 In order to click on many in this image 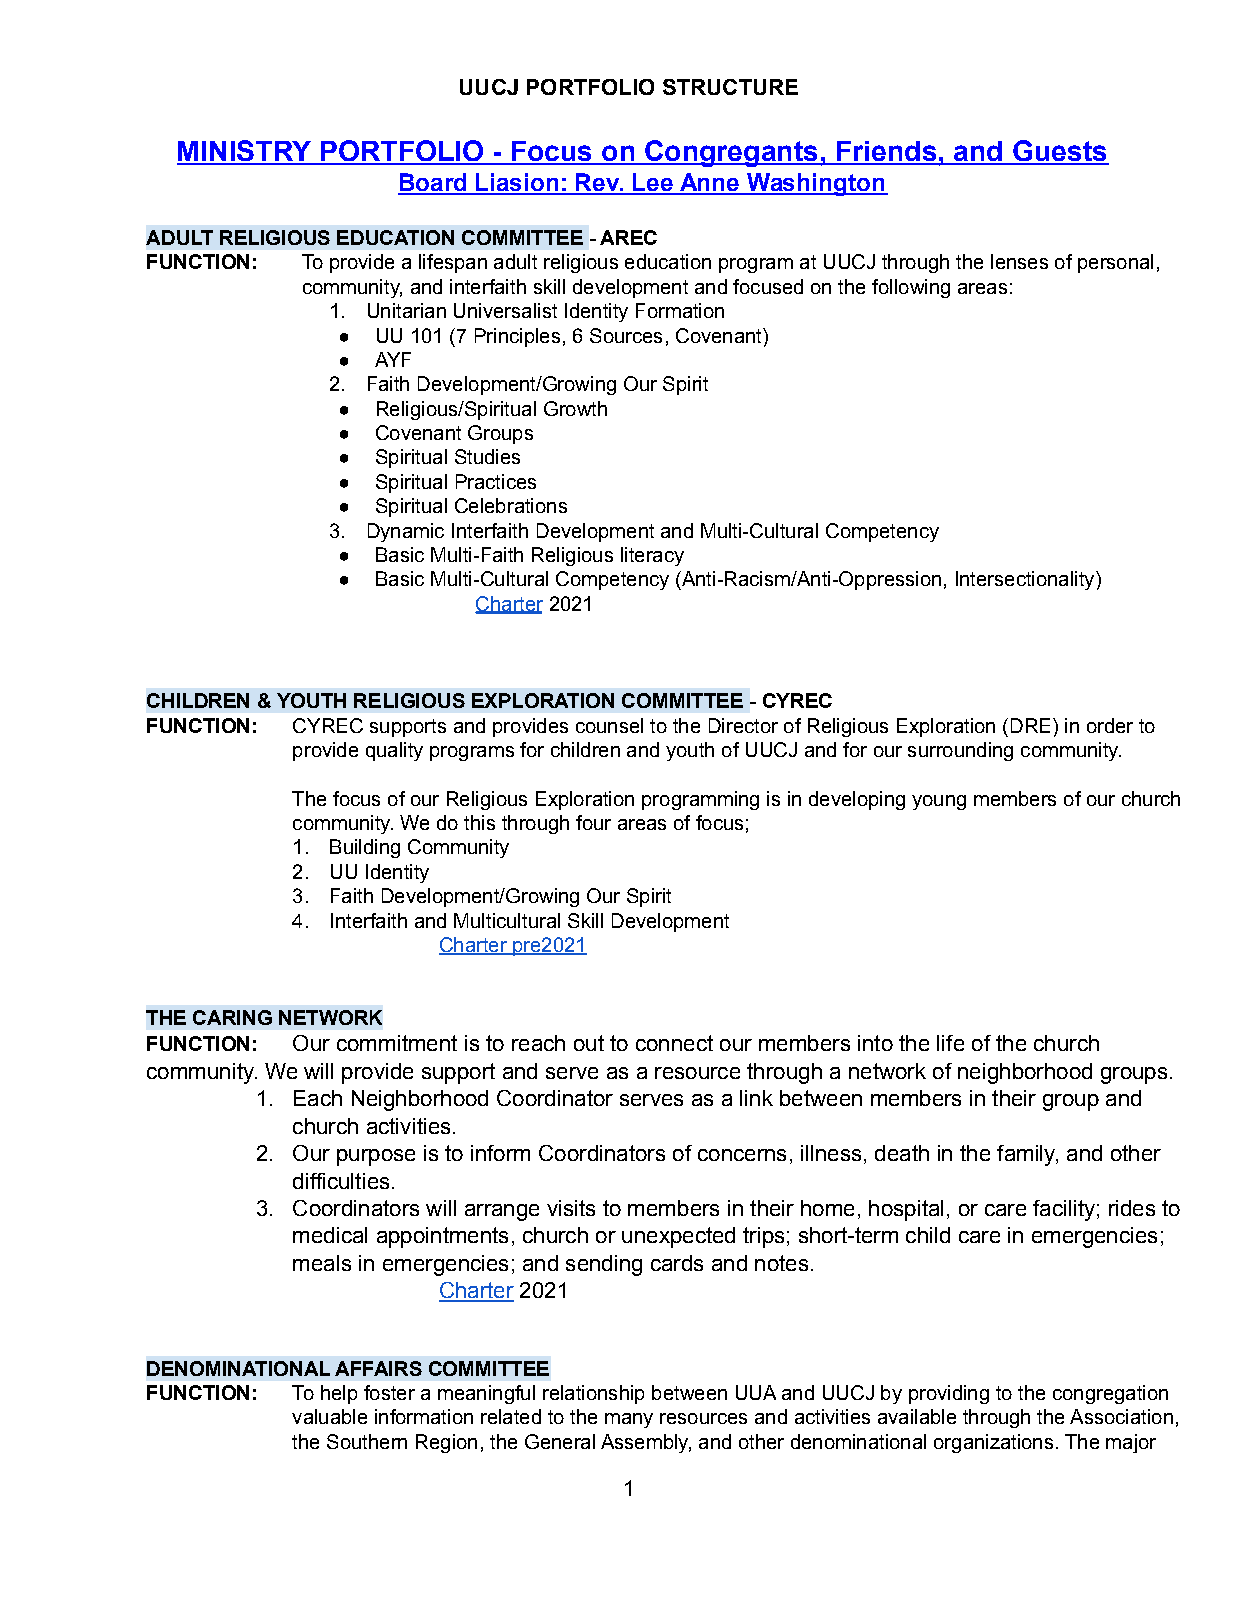, I will do `click(629, 1420)`.
